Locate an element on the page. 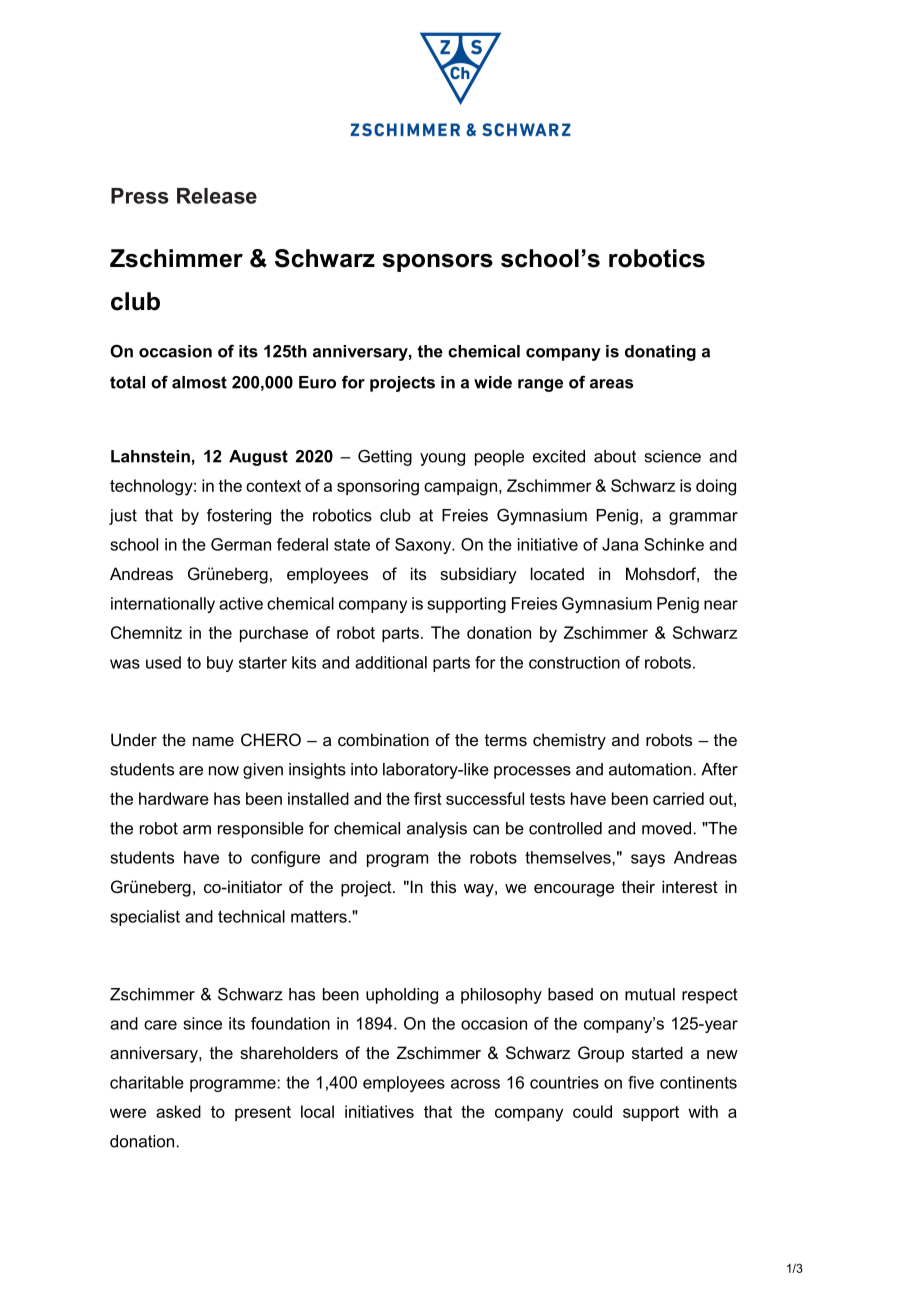 The height and width of the image is (1307, 924). donating is located at coordinates (660, 353).
